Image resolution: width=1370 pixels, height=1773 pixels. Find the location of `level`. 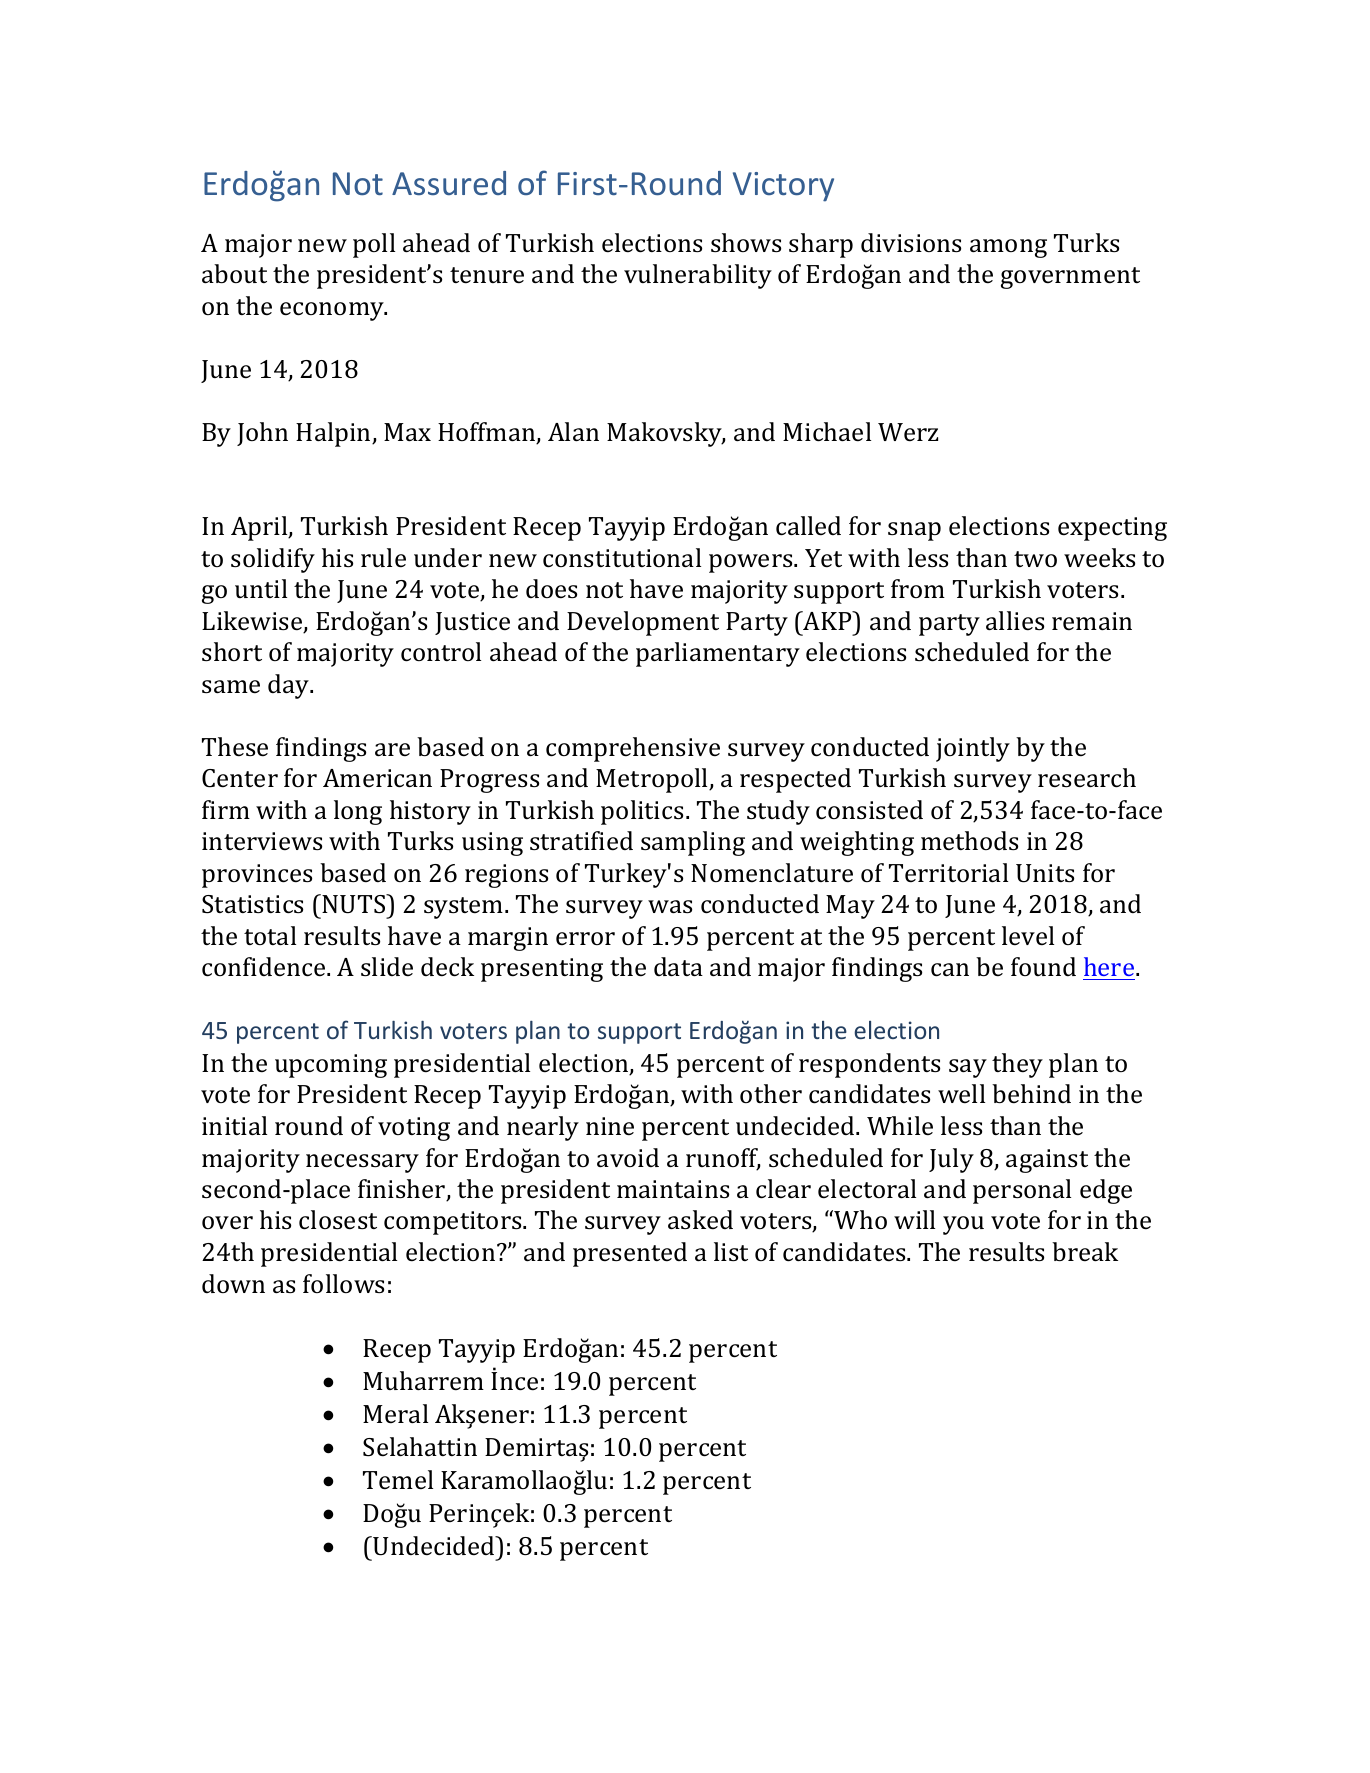

level is located at coordinates (1028, 936).
